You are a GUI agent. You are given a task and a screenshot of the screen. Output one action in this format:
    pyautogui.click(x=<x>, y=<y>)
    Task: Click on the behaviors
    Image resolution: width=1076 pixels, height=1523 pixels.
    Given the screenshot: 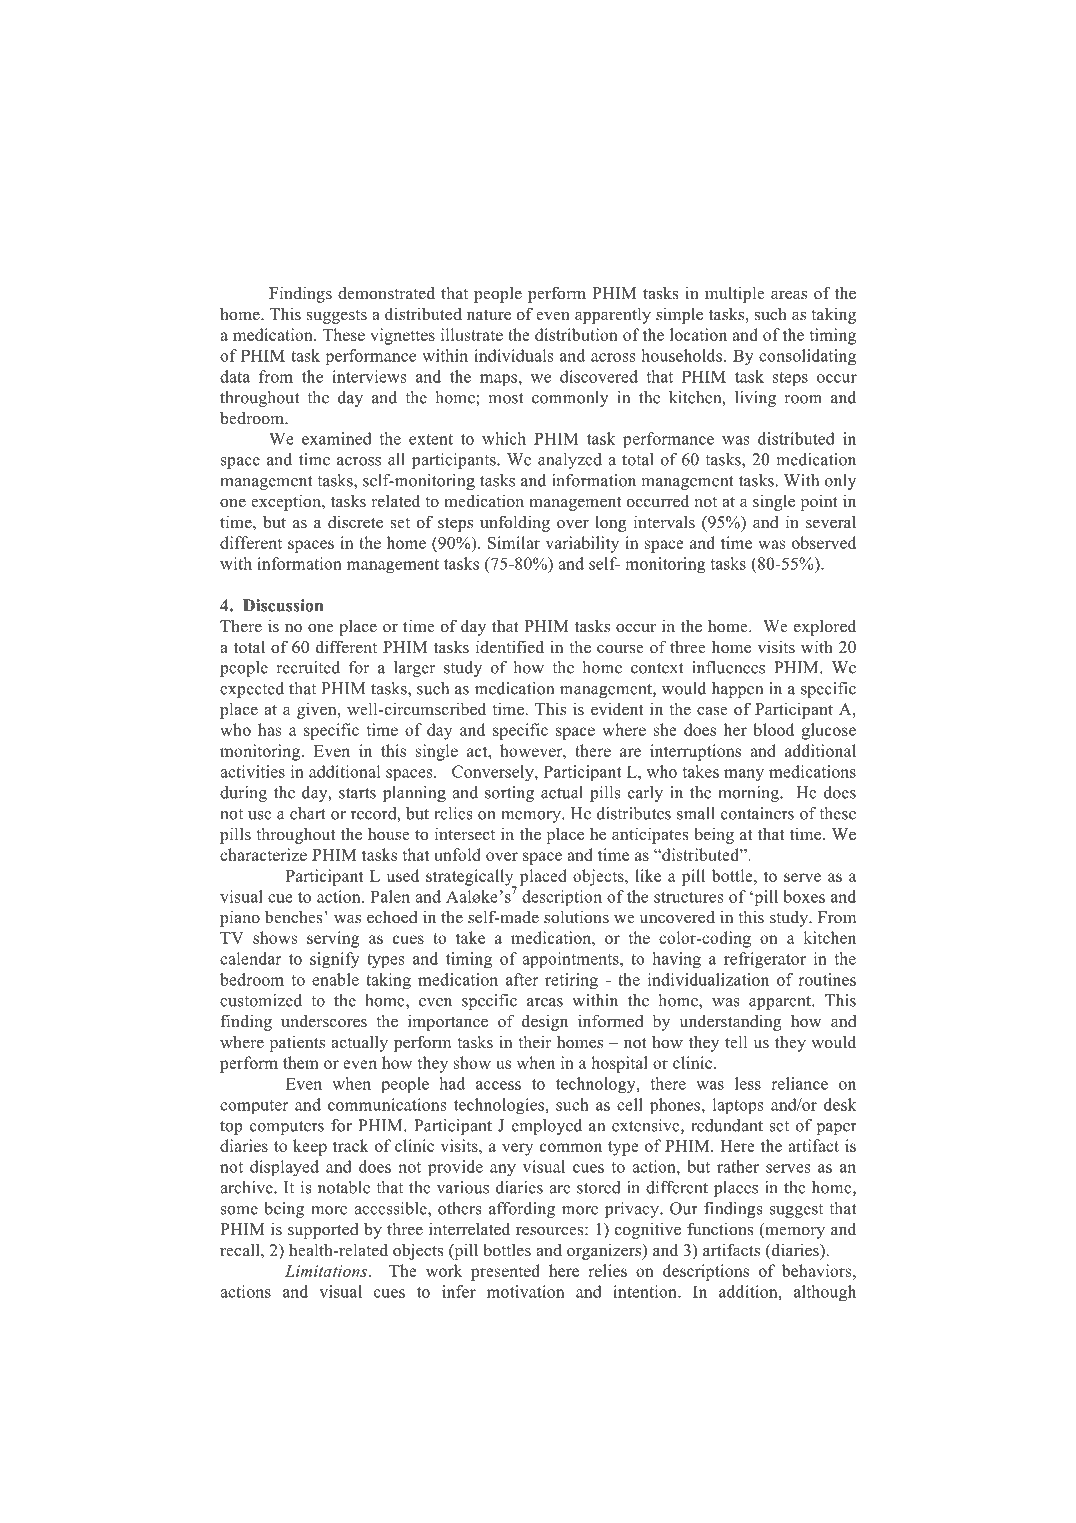 What is the action you would take?
    pyautogui.click(x=818, y=1270)
